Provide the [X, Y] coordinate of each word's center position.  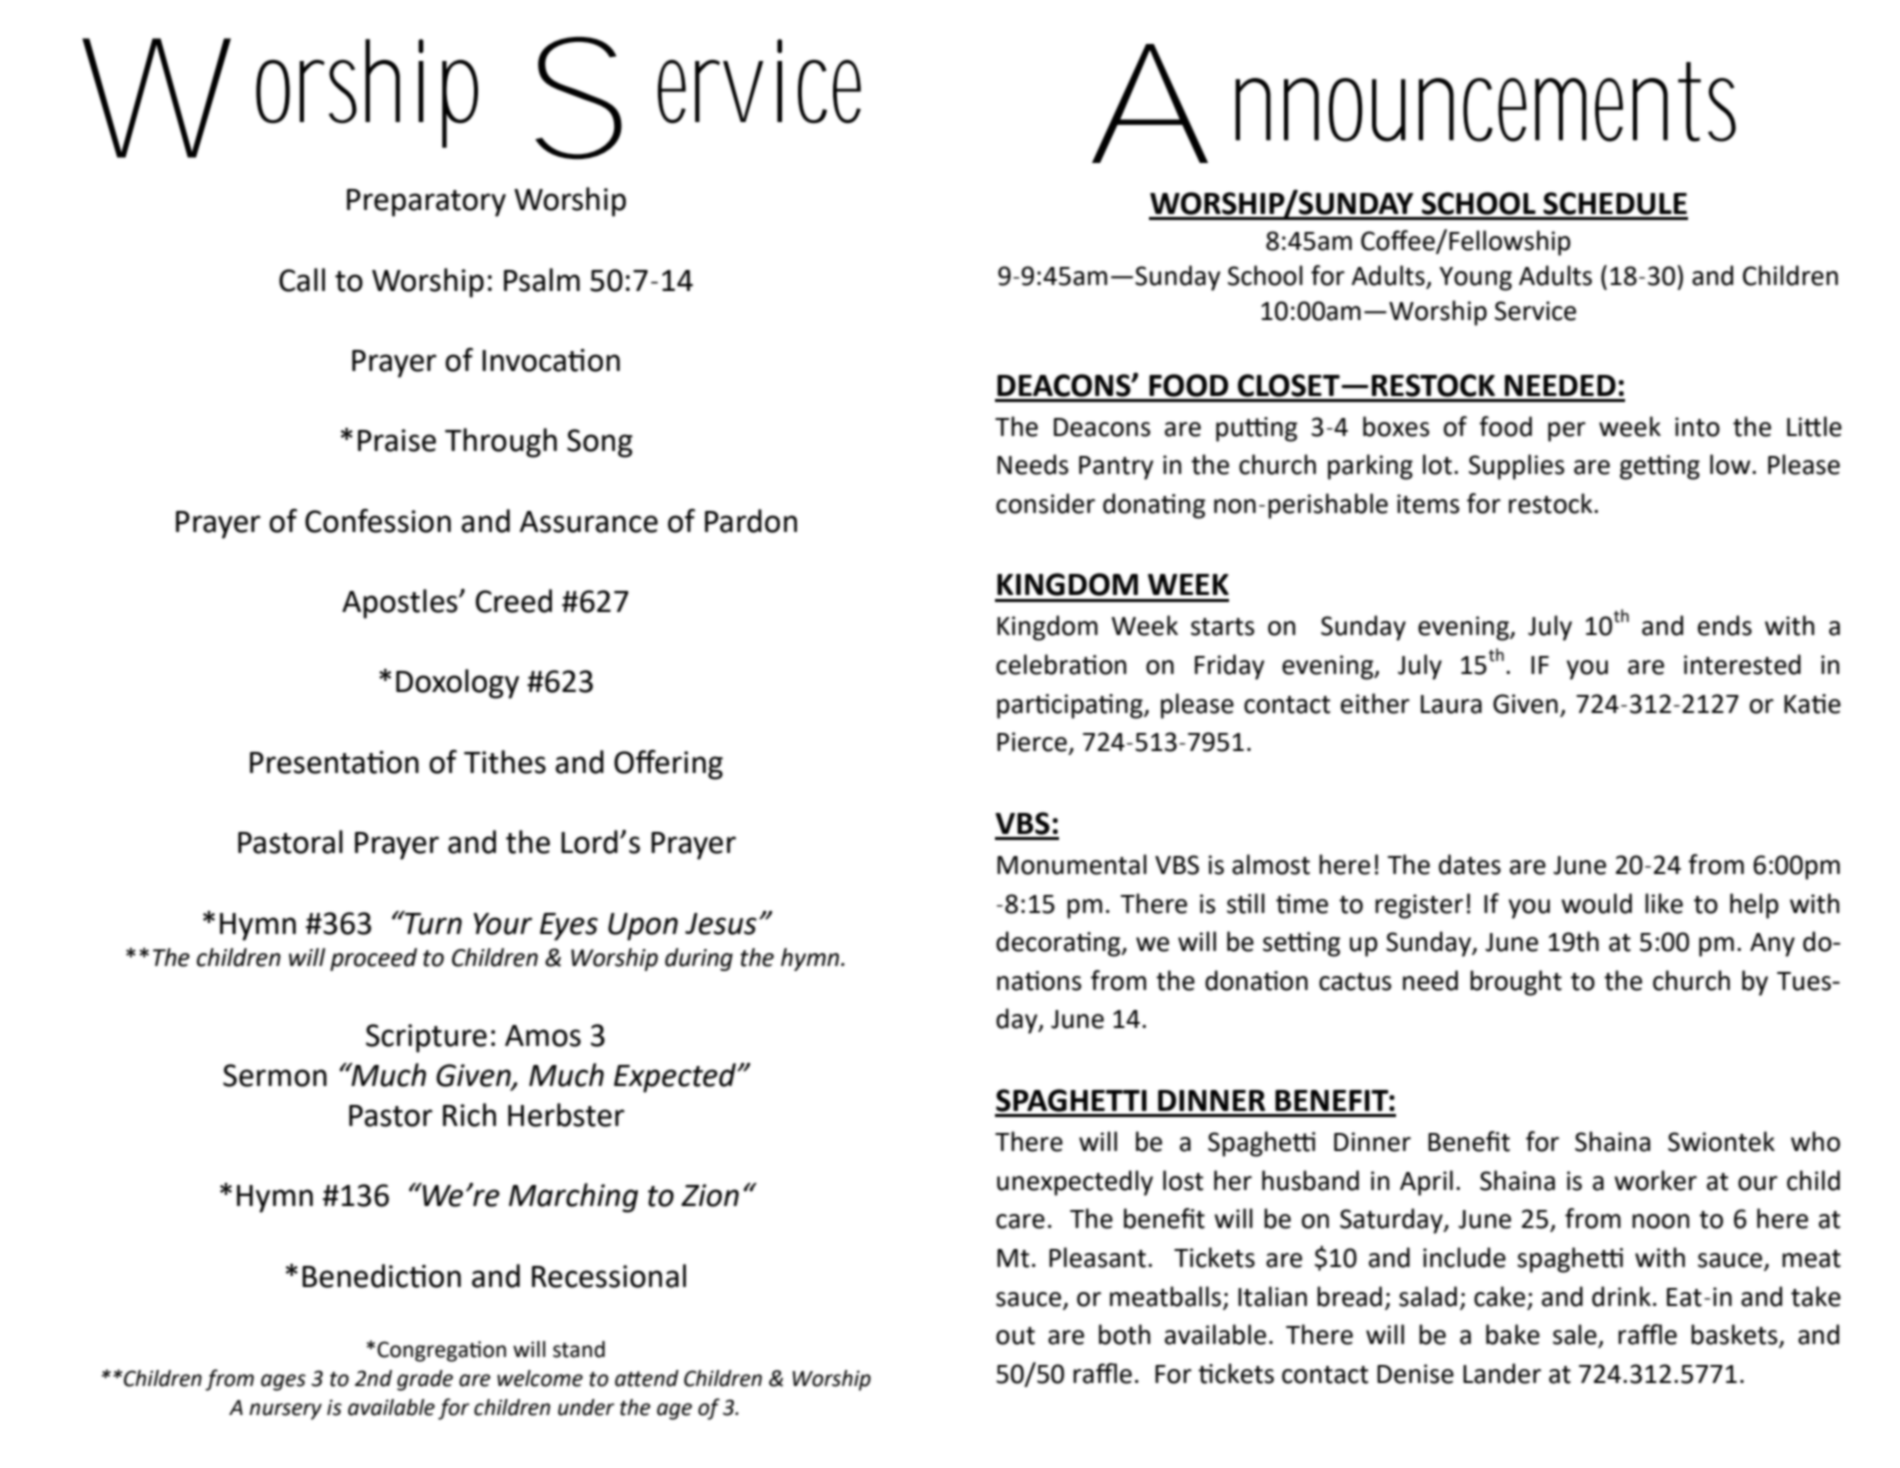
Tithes [505, 762]
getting [1660, 467]
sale [1576, 1335]
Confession [378, 521]
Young [1475, 279]
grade [425, 1380]
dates [1470, 864]
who [1815, 1141]
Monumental [1072, 864]
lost [1183, 1180]
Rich [469, 1115]
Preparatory [426, 203]
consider [1045, 503]
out [1015, 1336]
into [1697, 427]
